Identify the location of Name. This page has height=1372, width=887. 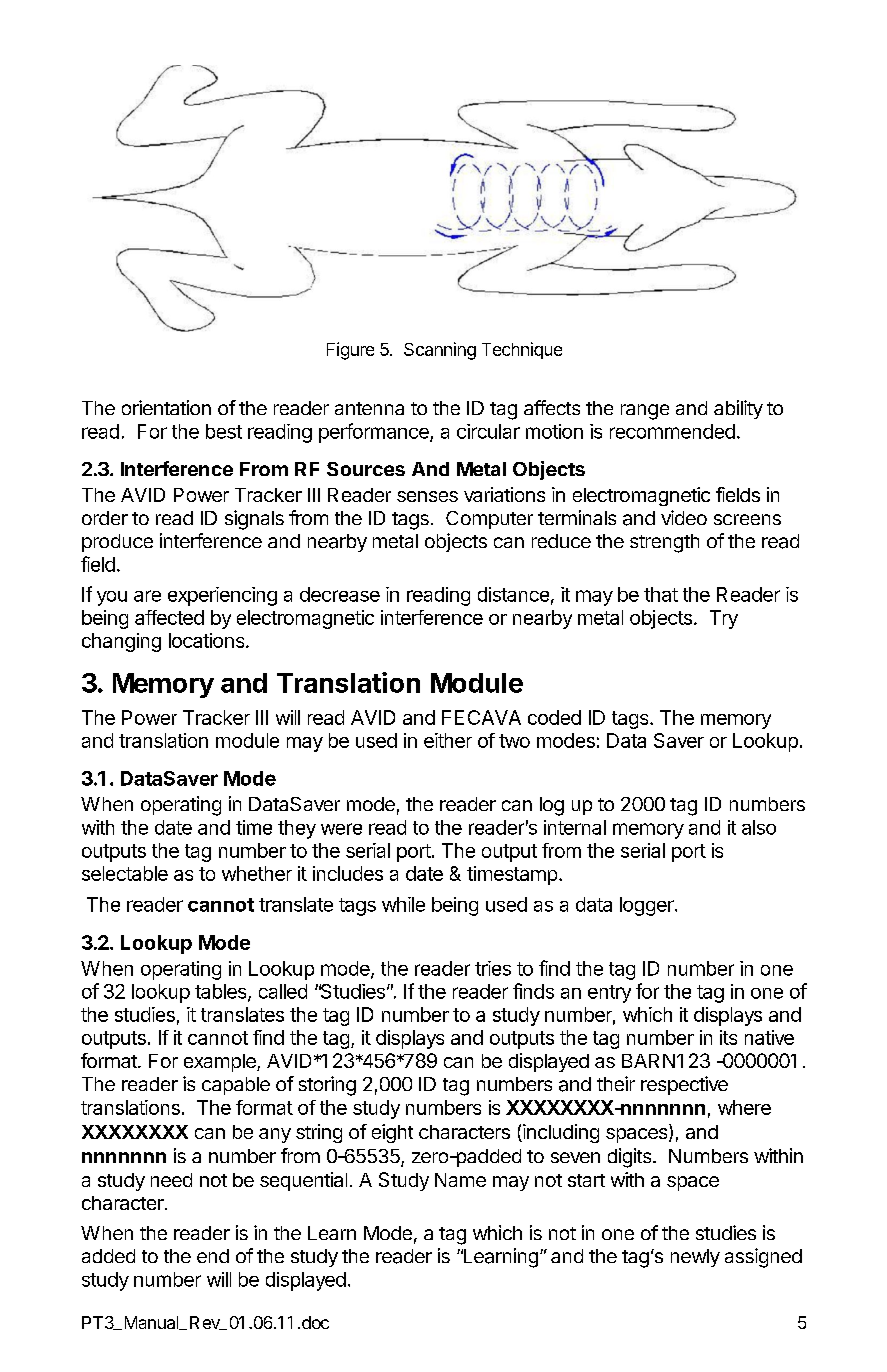
(460, 1180).
